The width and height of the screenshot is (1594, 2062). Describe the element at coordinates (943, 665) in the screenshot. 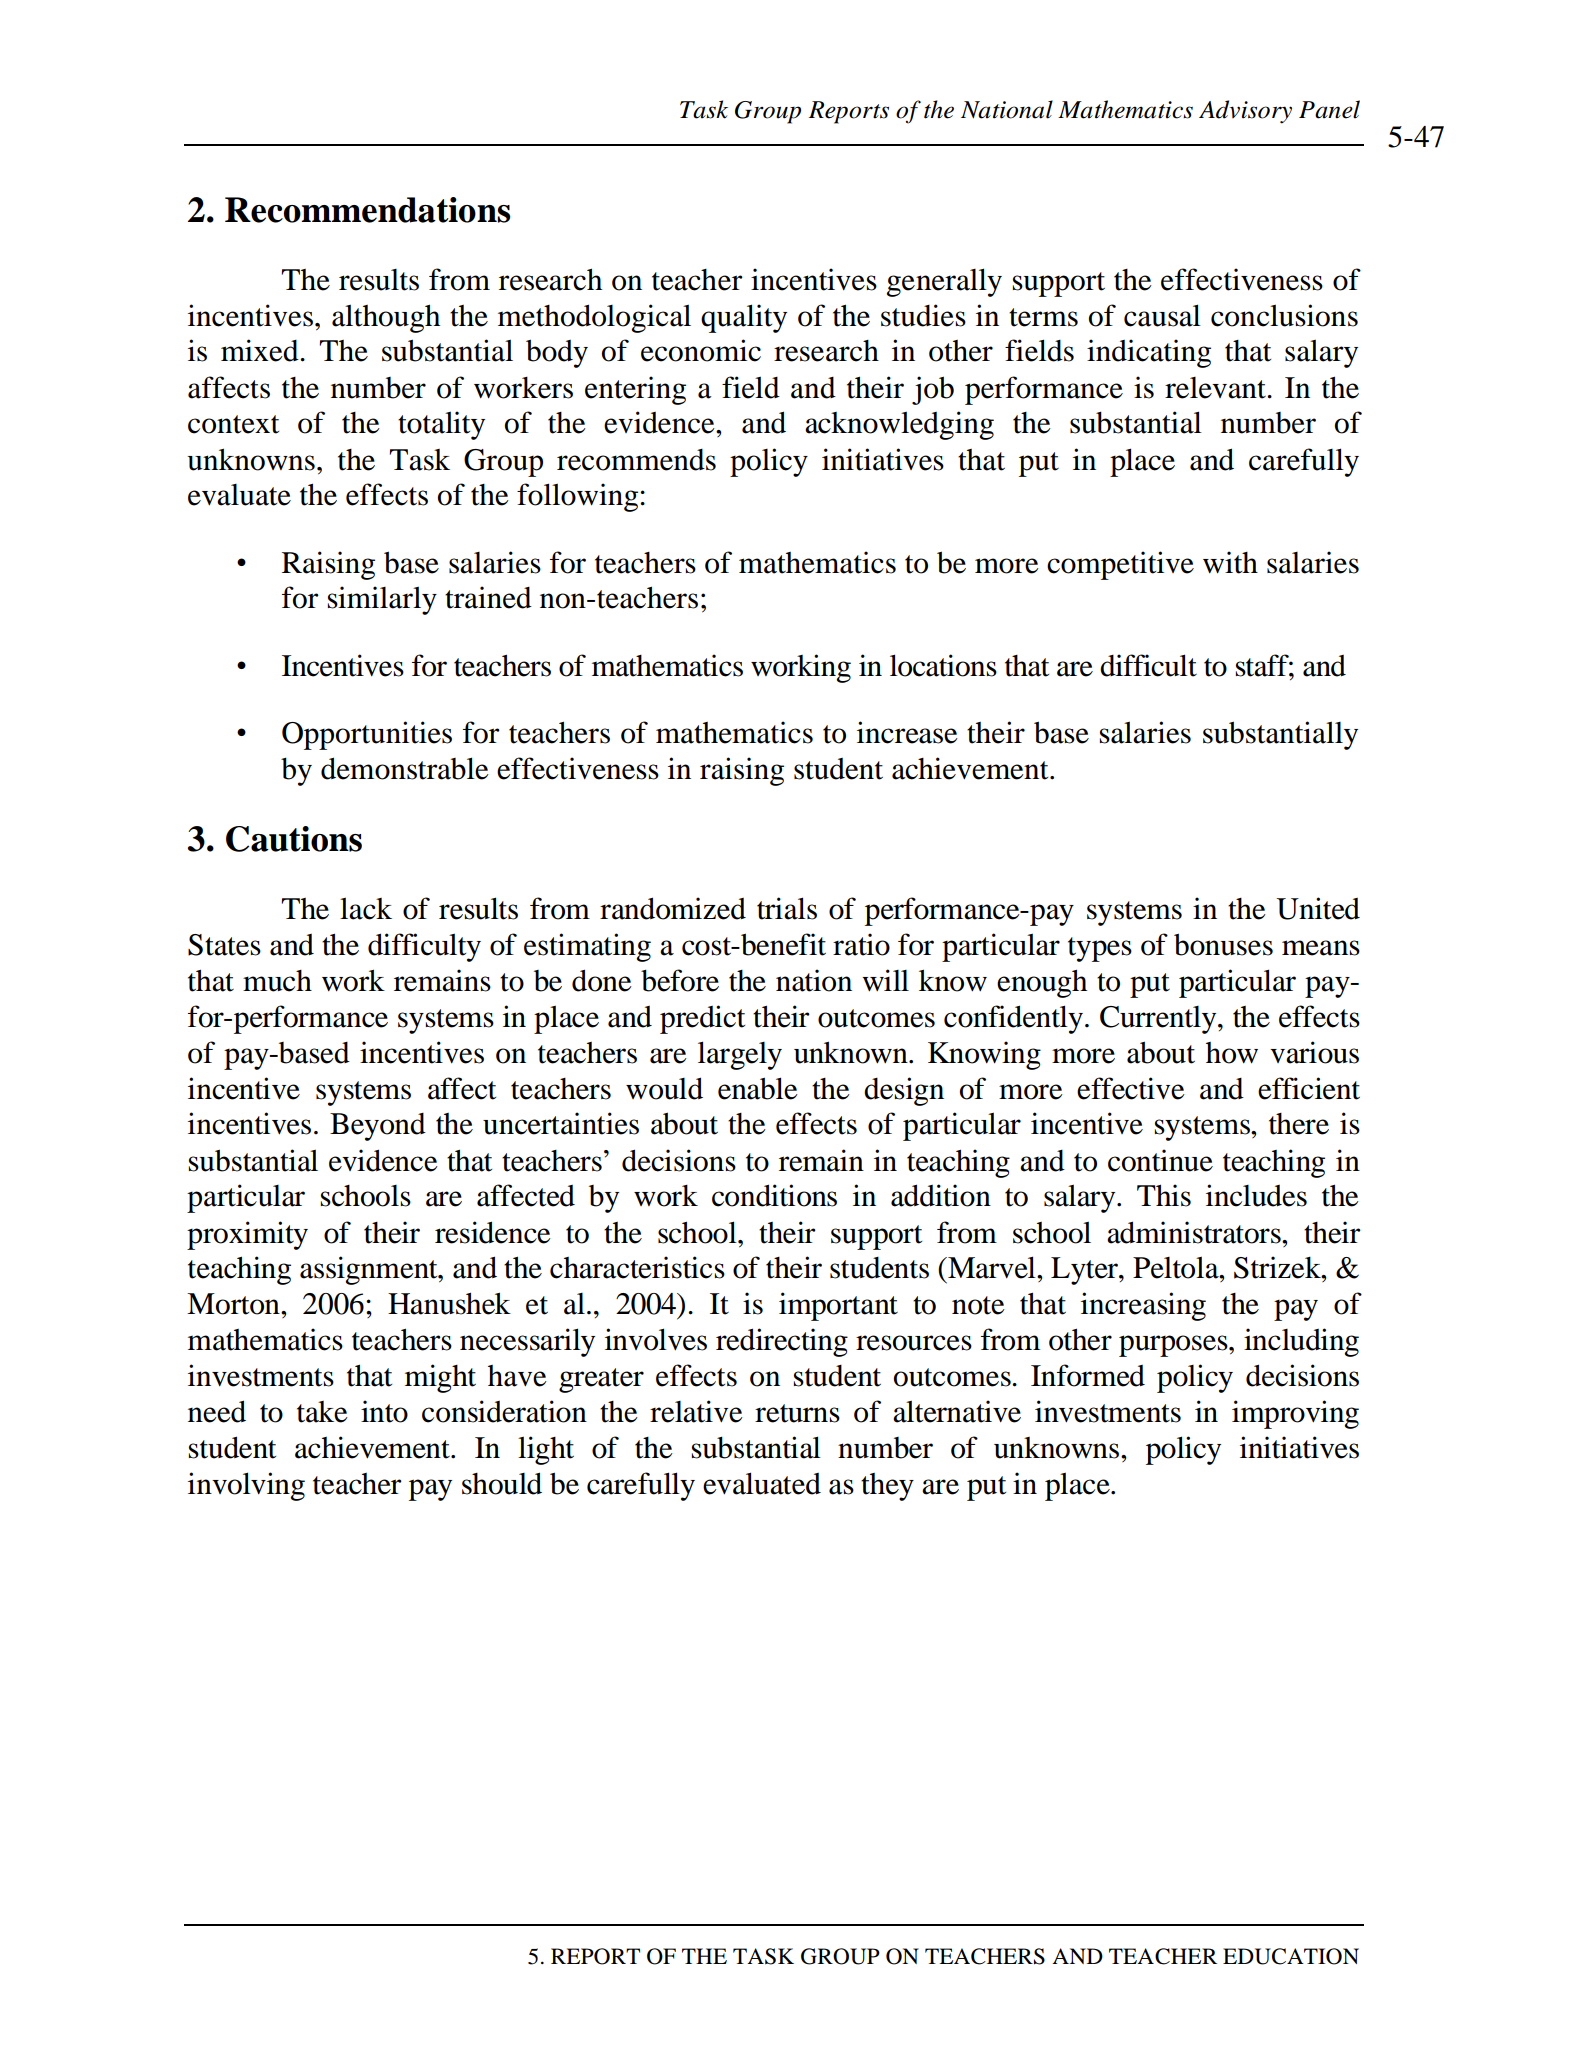

I see `locations` at that location.
